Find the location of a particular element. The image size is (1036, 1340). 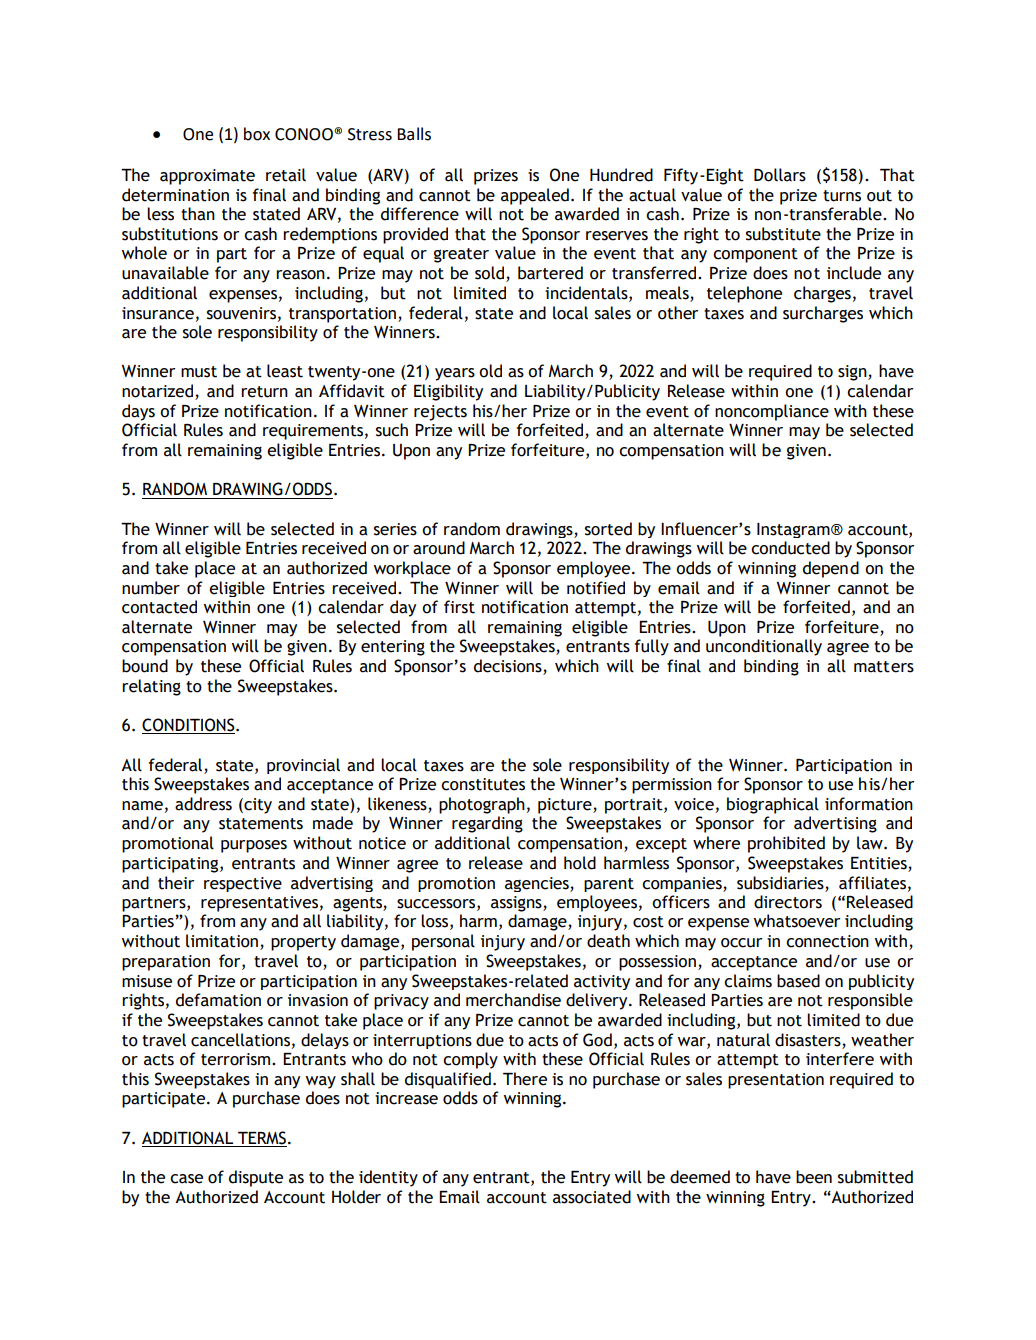

decisions is located at coordinates (509, 667).
